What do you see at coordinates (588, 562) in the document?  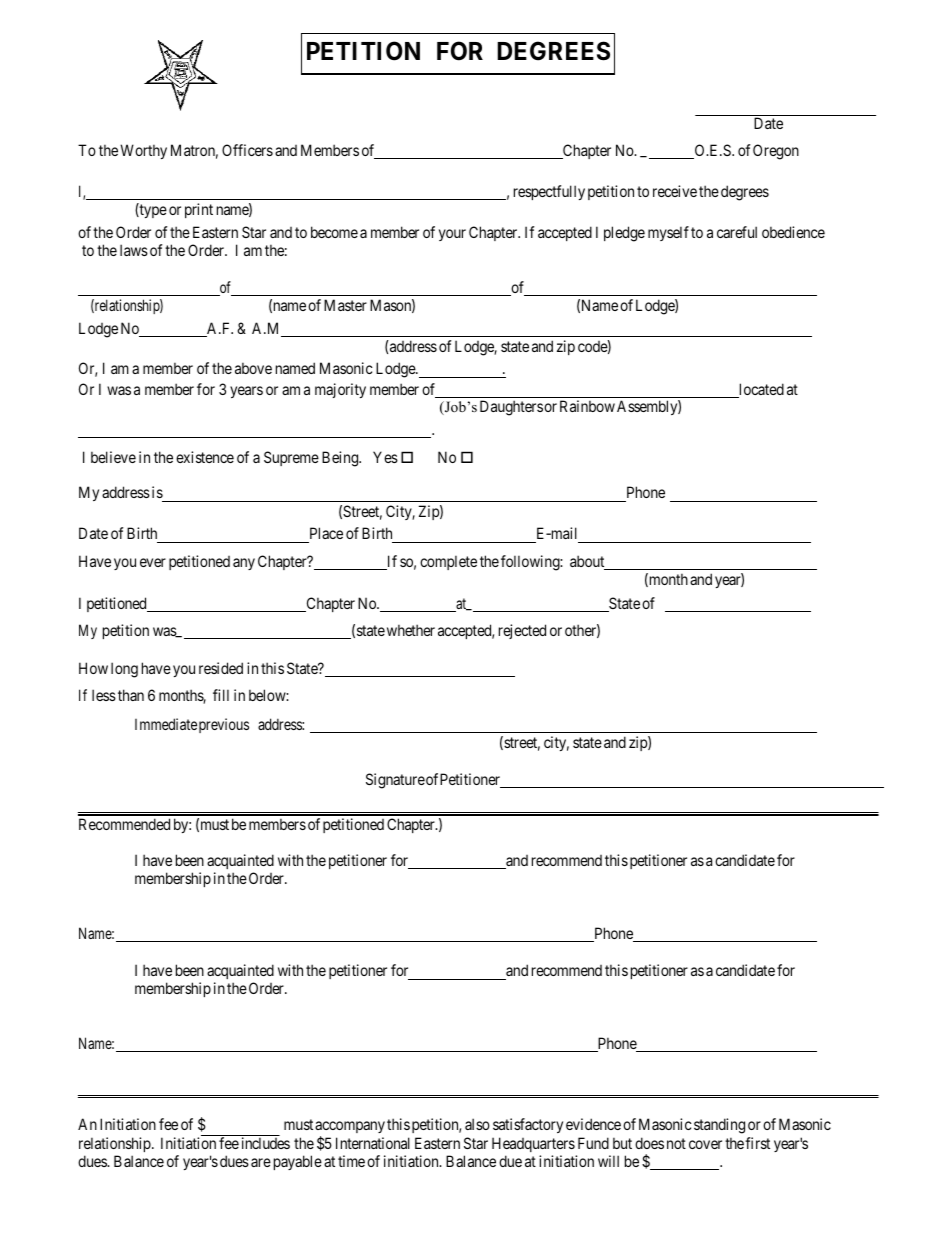 I see `about` at bounding box center [588, 562].
